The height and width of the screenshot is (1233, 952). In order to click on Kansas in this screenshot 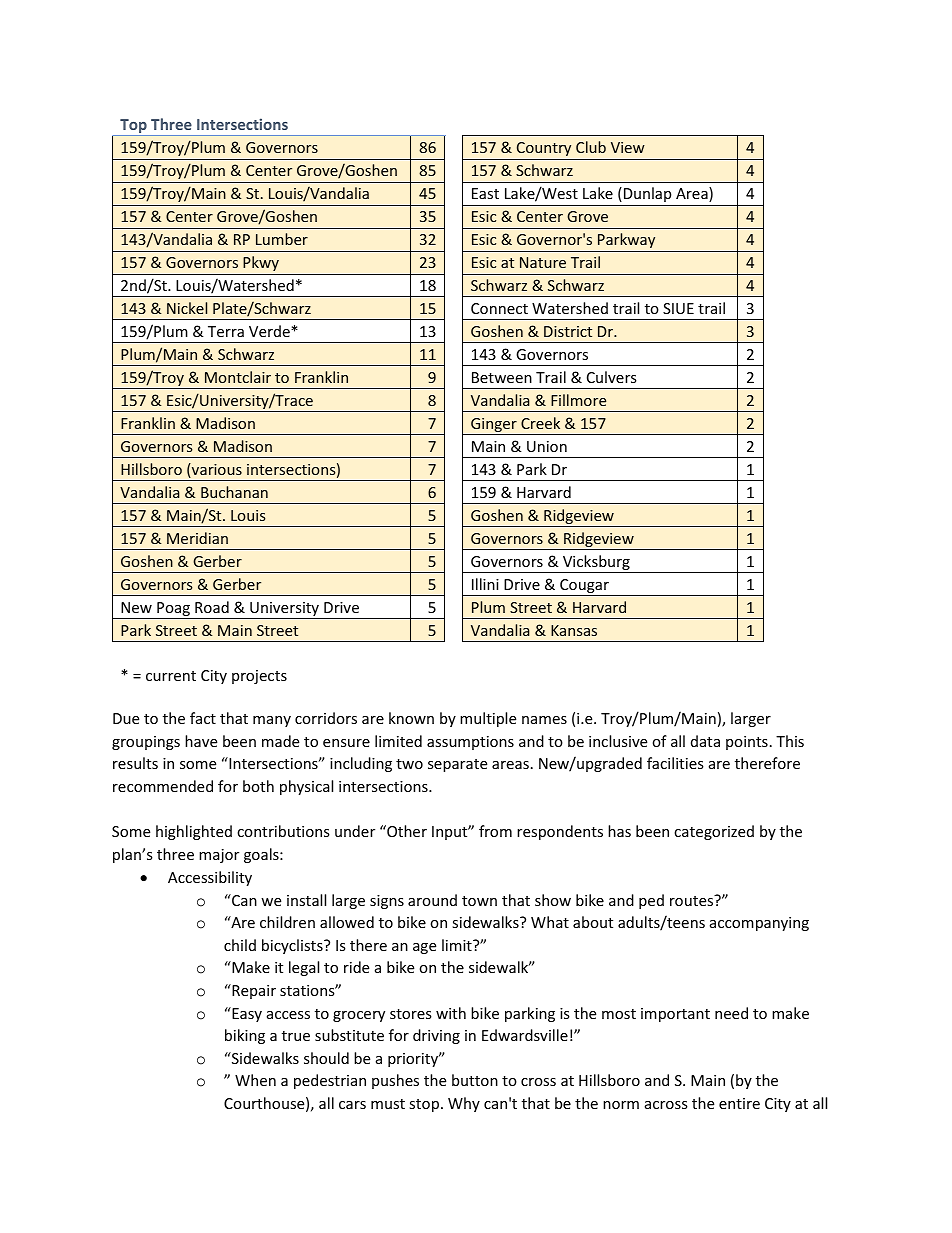, I will do `click(574, 630)`.
